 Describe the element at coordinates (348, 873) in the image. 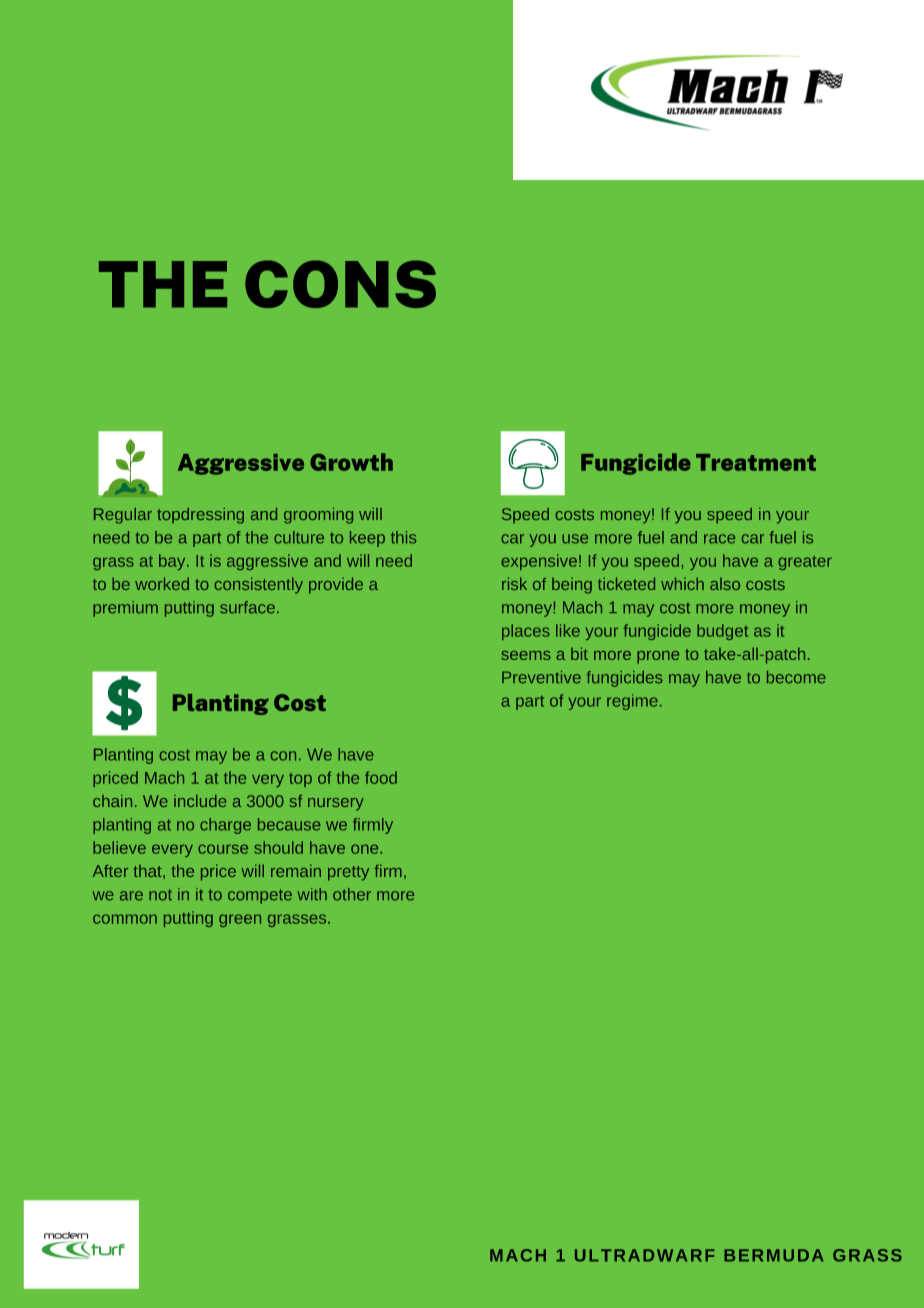

I see `pretty` at that location.
